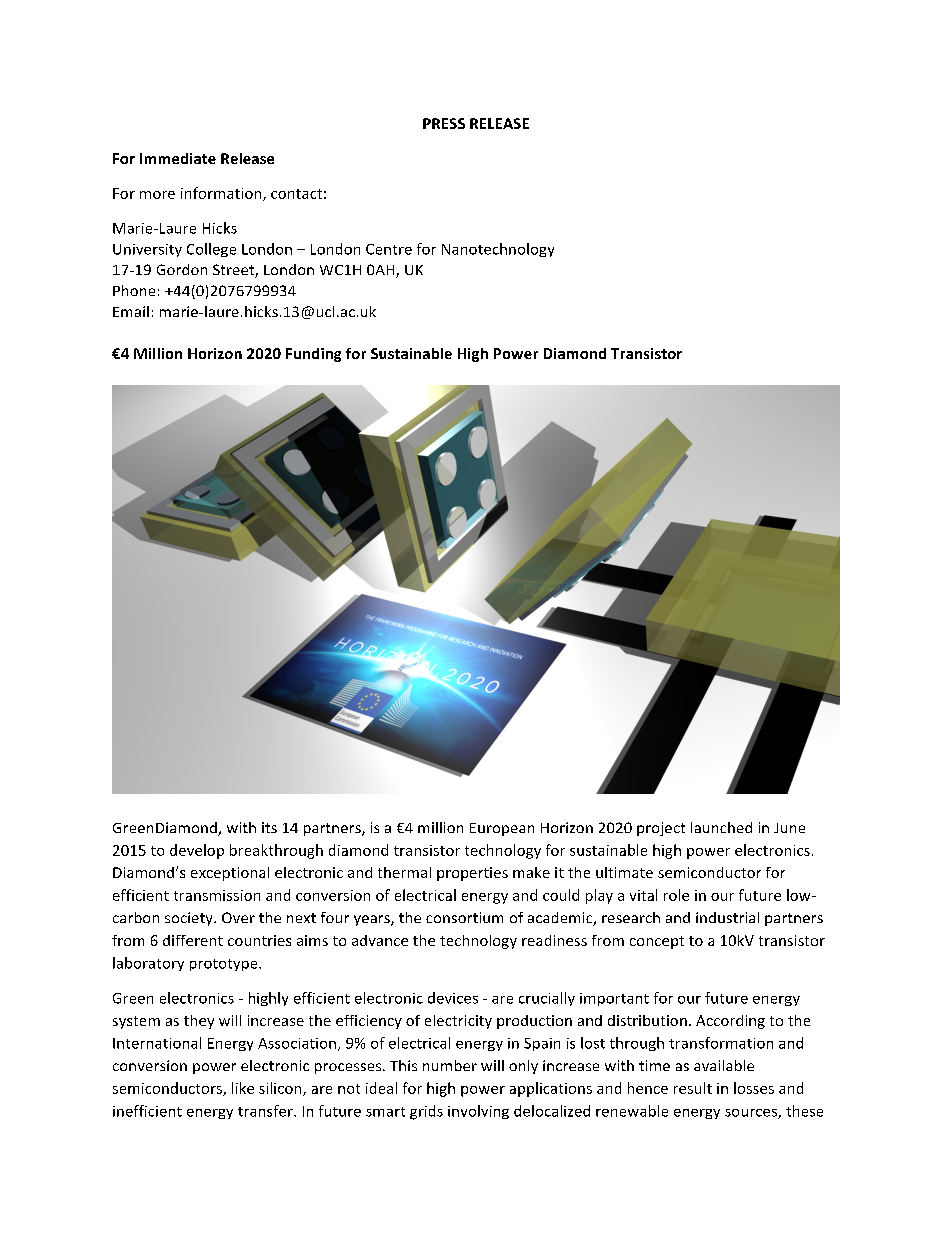 The height and width of the screenshot is (1233, 952). I want to click on Funding, so click(313, 355).
